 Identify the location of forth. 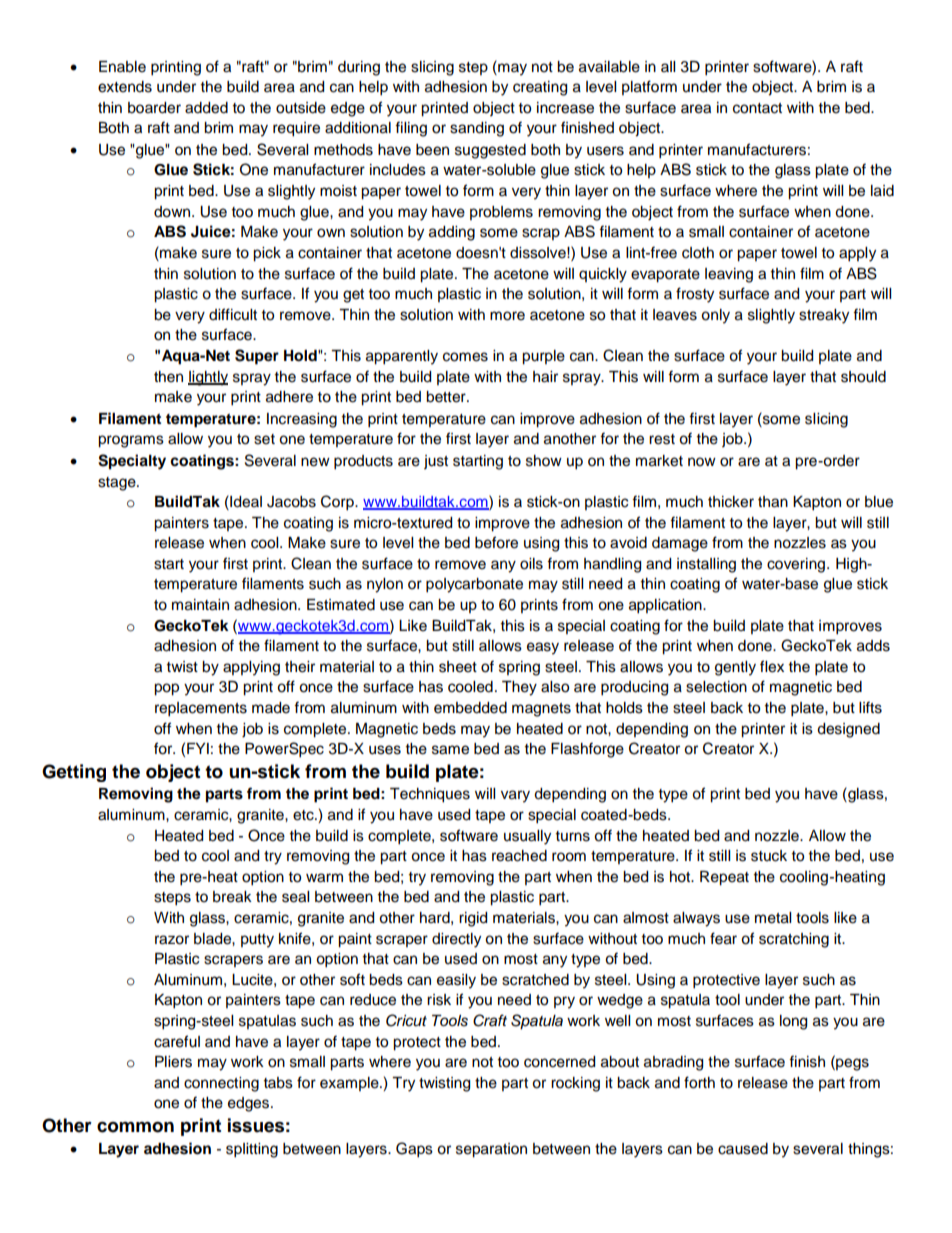
(699, 1082).
